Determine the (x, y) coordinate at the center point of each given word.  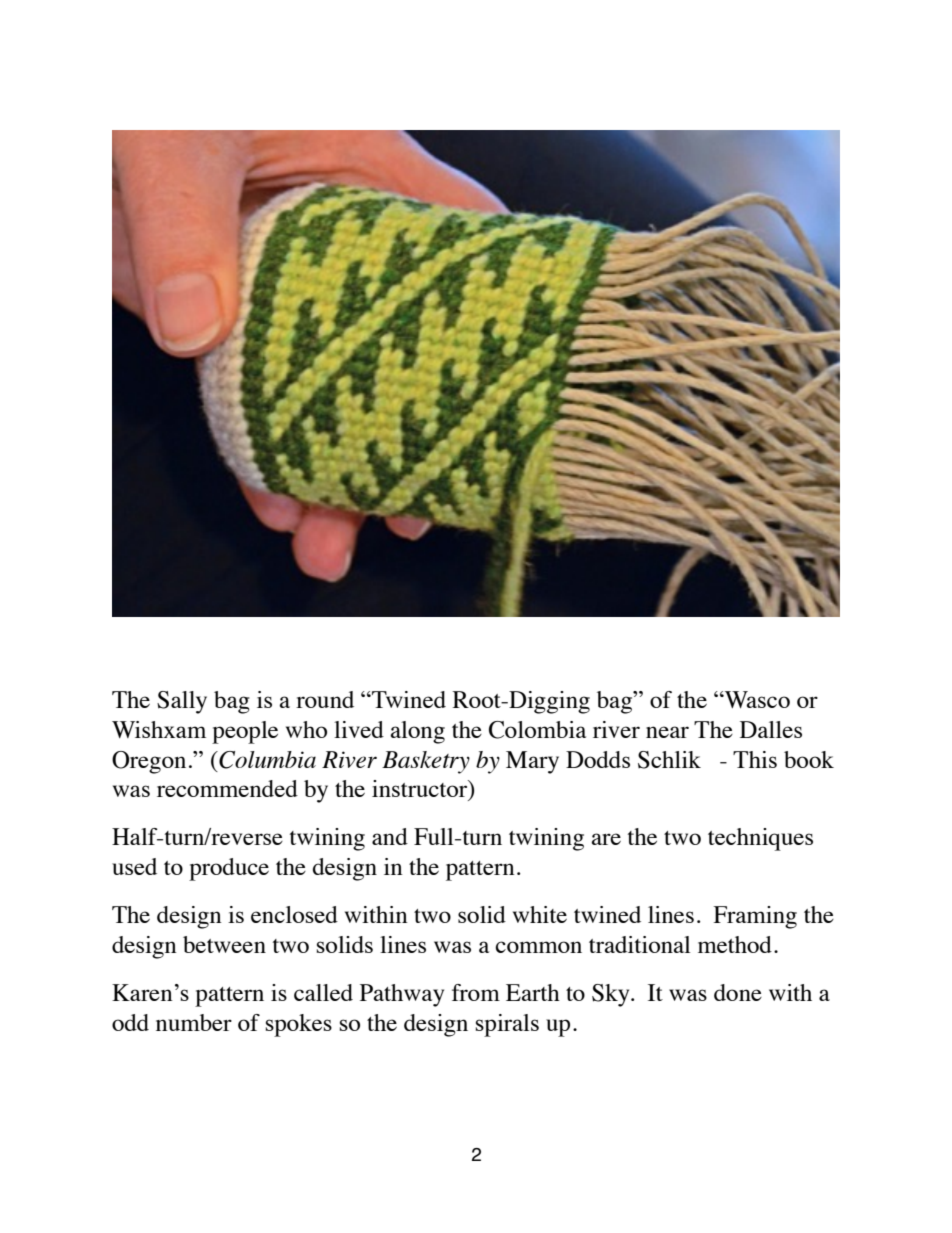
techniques (760, 839)
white (540, 914)
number (194, 1022)
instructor (421, 790)
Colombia (537, 730)
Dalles (771, 729)
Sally (182, 702)
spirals (507, 1025)
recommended (227, 788)
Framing (755, 917)
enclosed (294, 914)
